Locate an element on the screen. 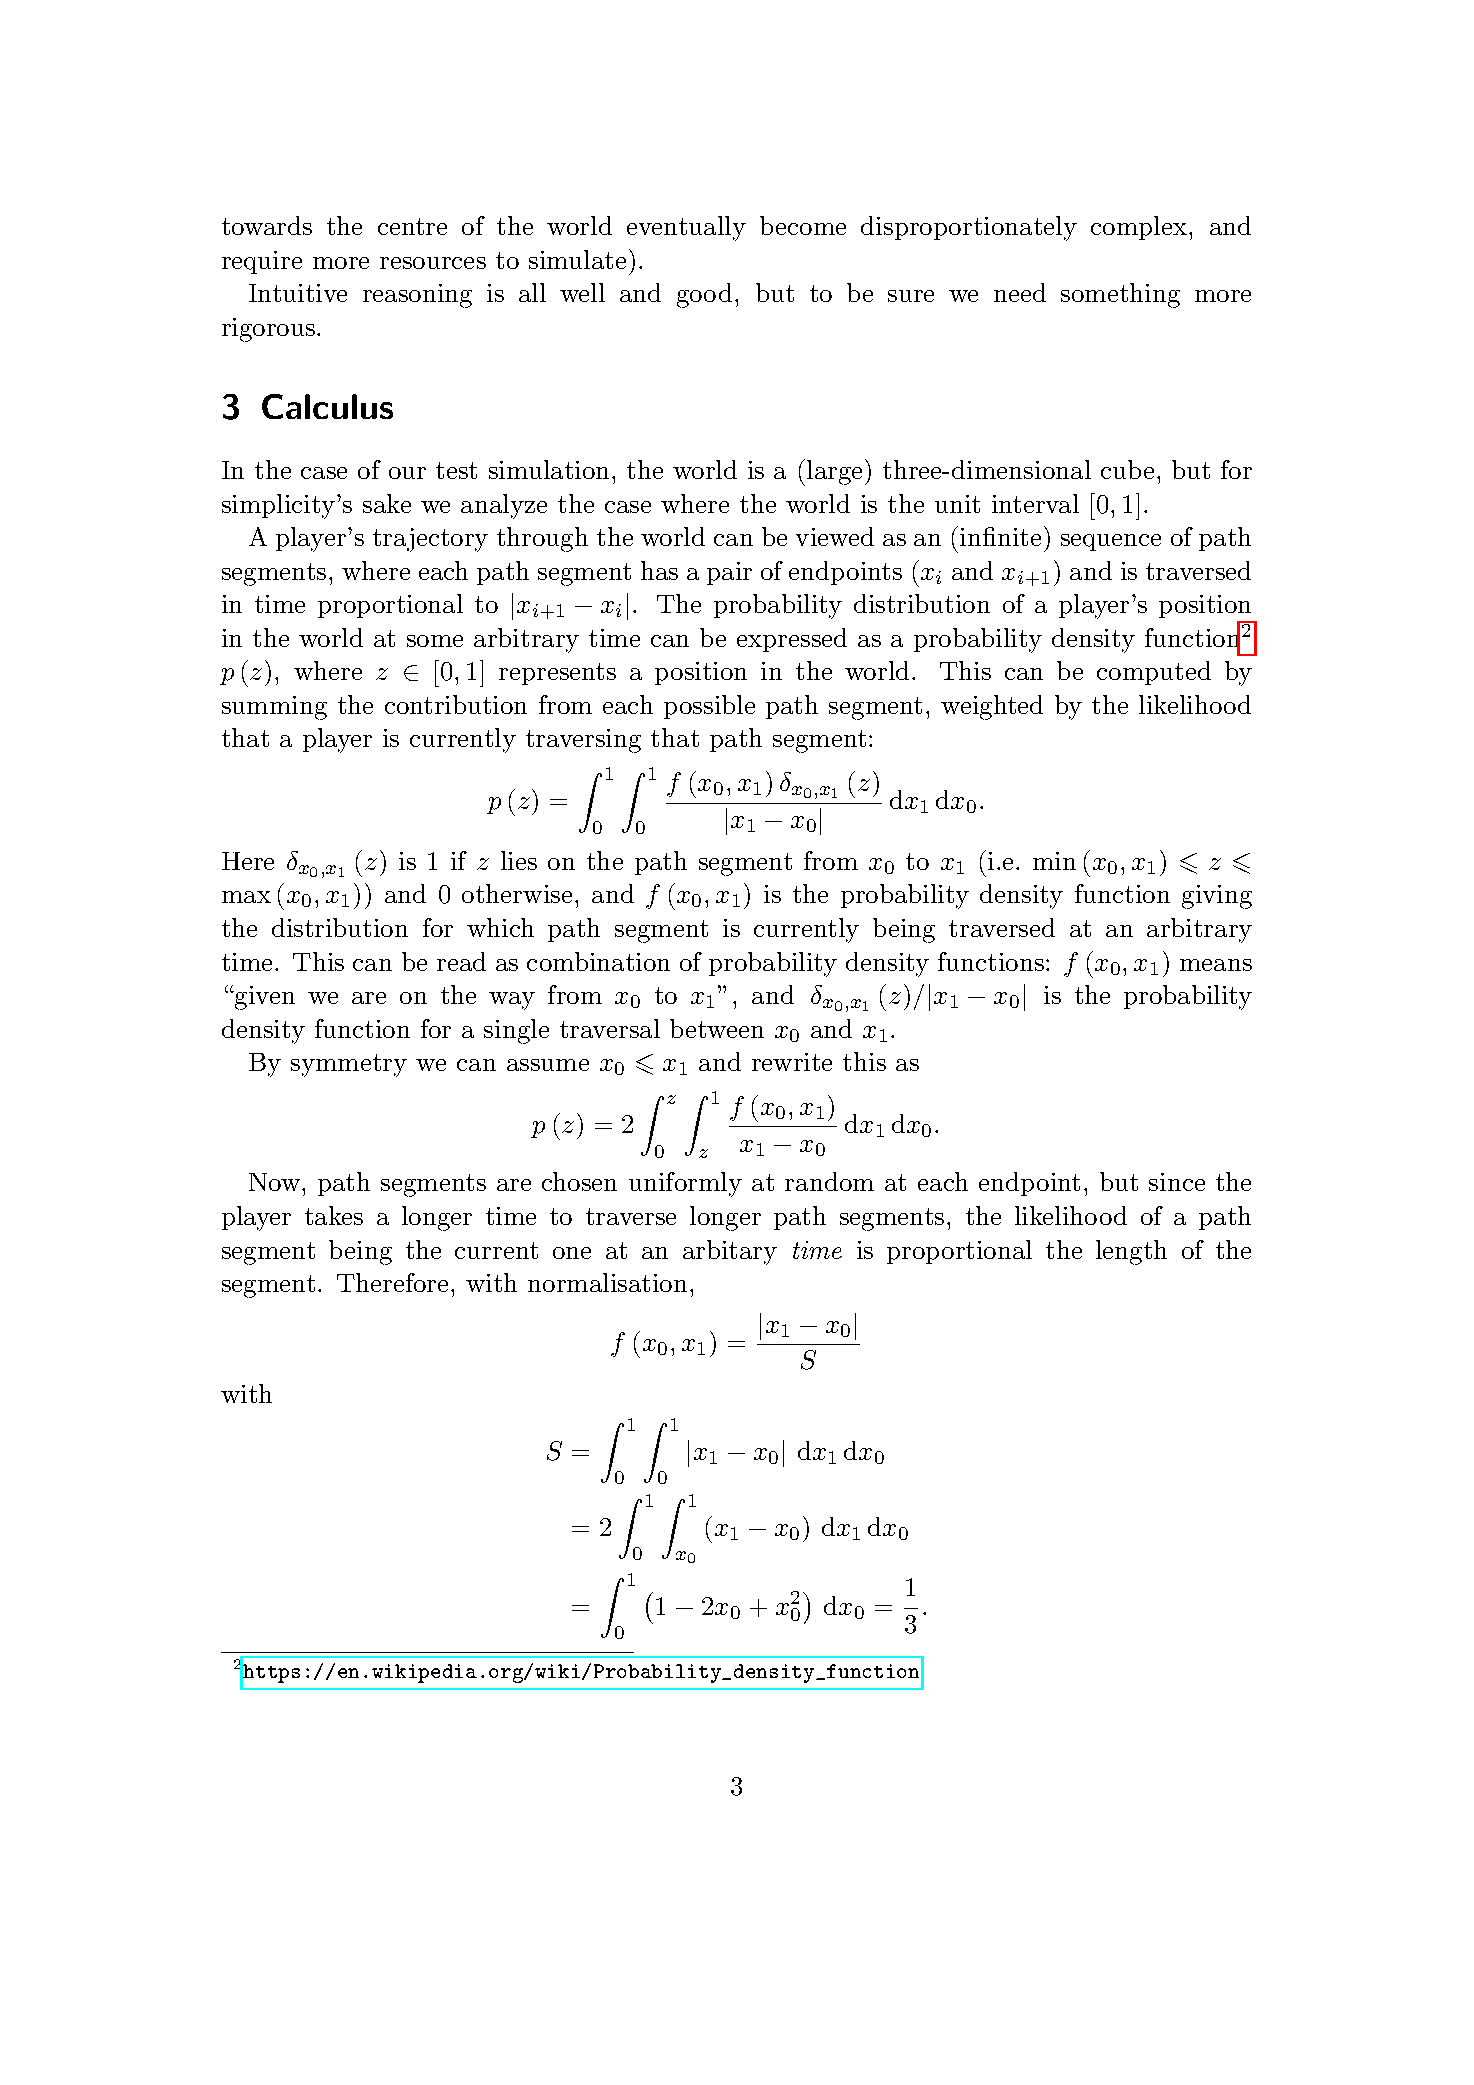  eventually is located at coordinates (686, 228).
